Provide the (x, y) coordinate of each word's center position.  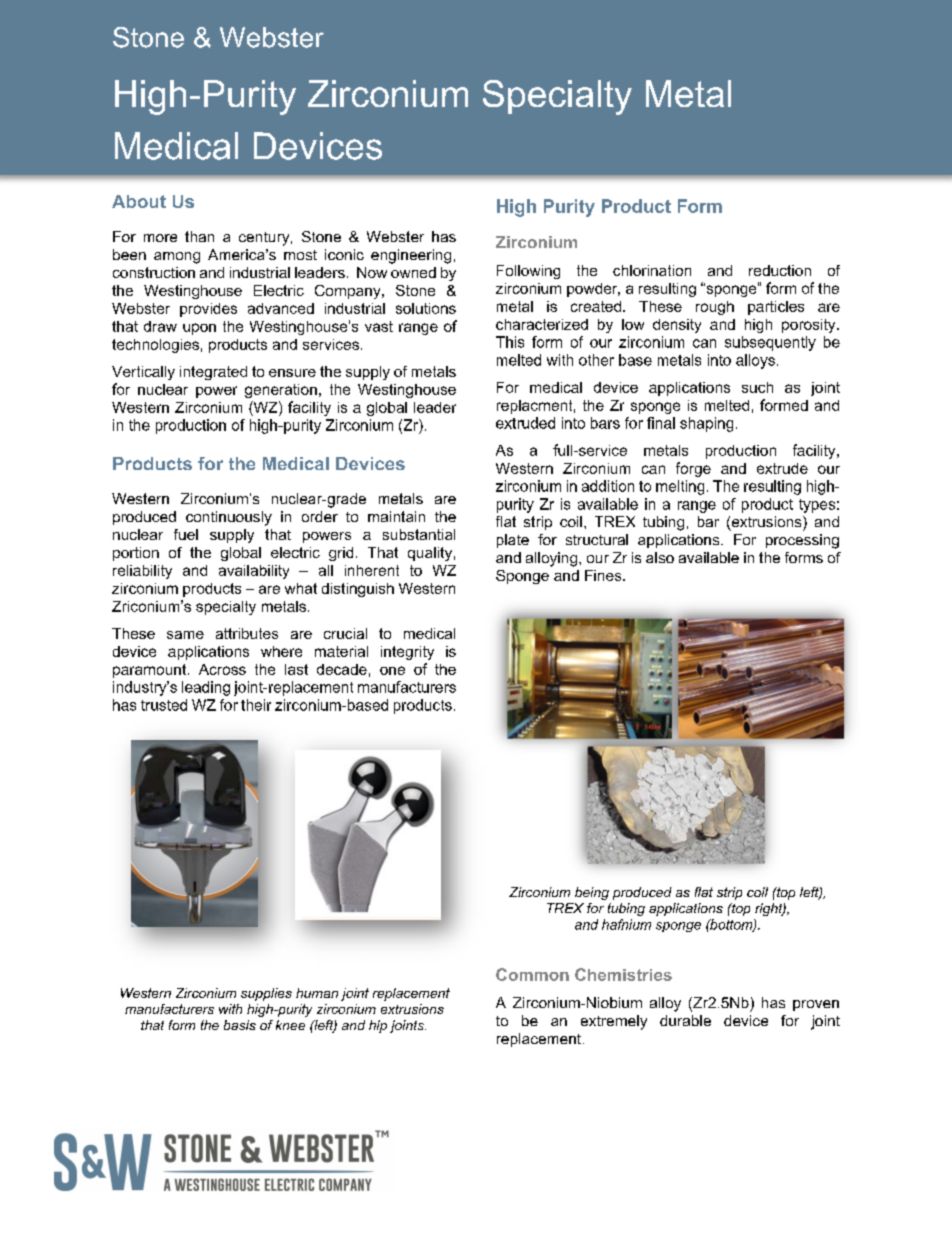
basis (240, 1025)
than (199, 236)
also (660, 557)
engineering (411, 256)
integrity (407, 653)
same (185, 635)
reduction (780, 270)
